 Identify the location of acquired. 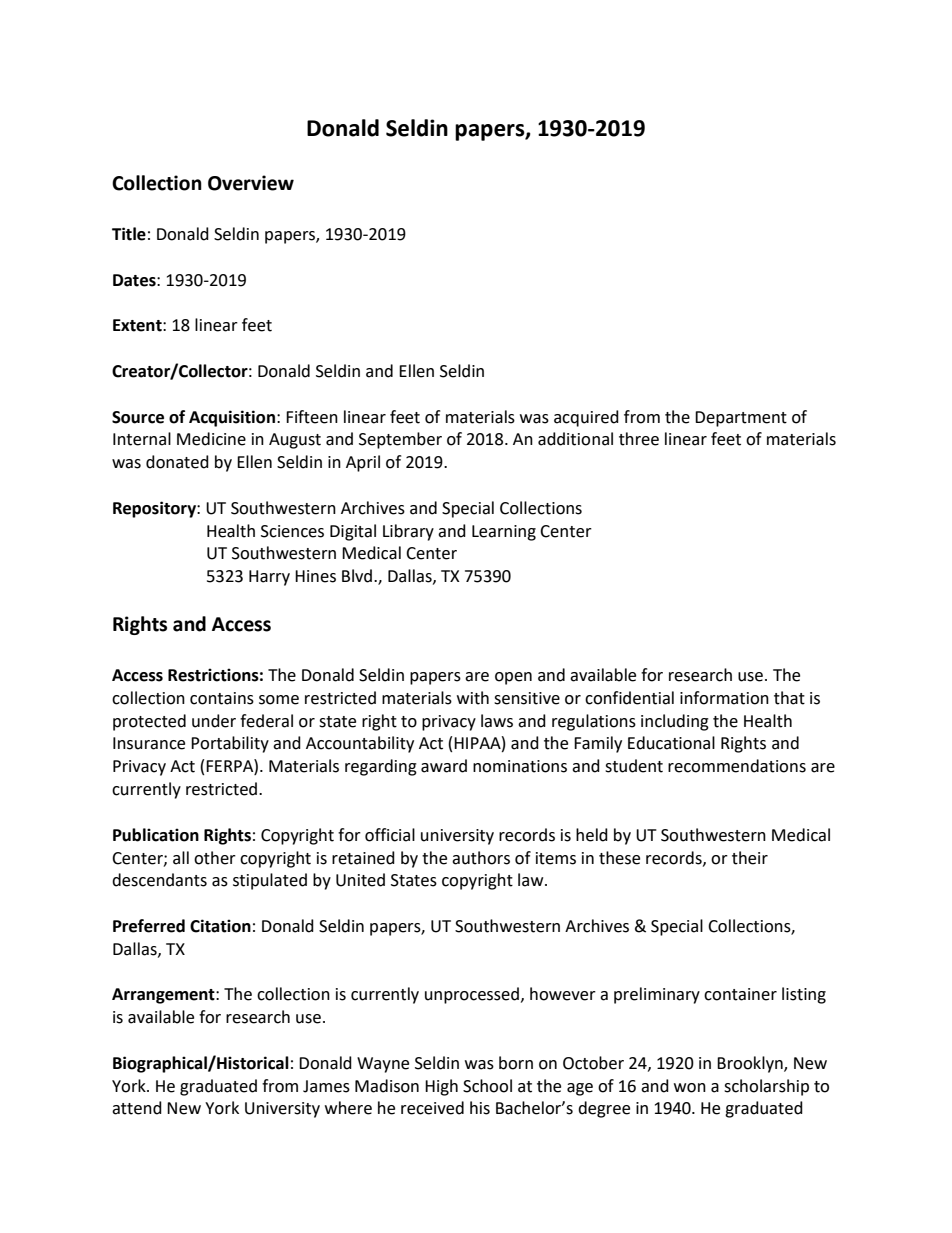
(586, 418).
